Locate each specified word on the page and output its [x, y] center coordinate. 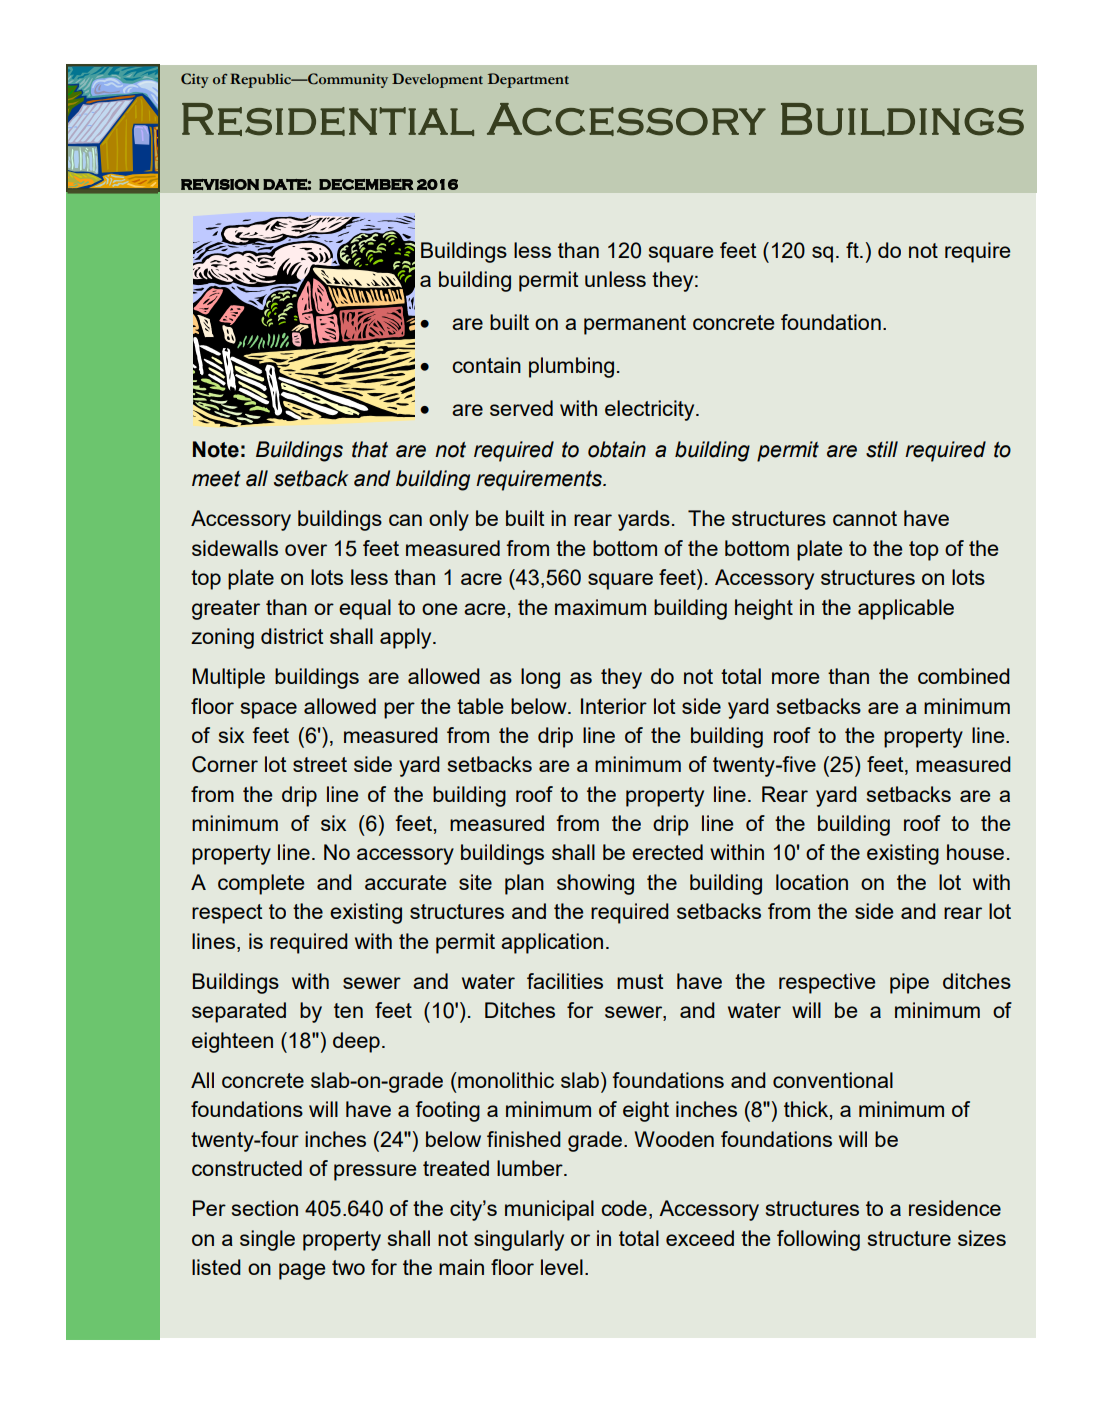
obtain [617, 449]
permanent [635, 325]
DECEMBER [366, 184]
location [812, 882]
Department [528, 80]
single [267, 1240]
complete [261, 884]
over [306, 550]
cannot [865, 518]
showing [595, 884]
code [624, 1208]
